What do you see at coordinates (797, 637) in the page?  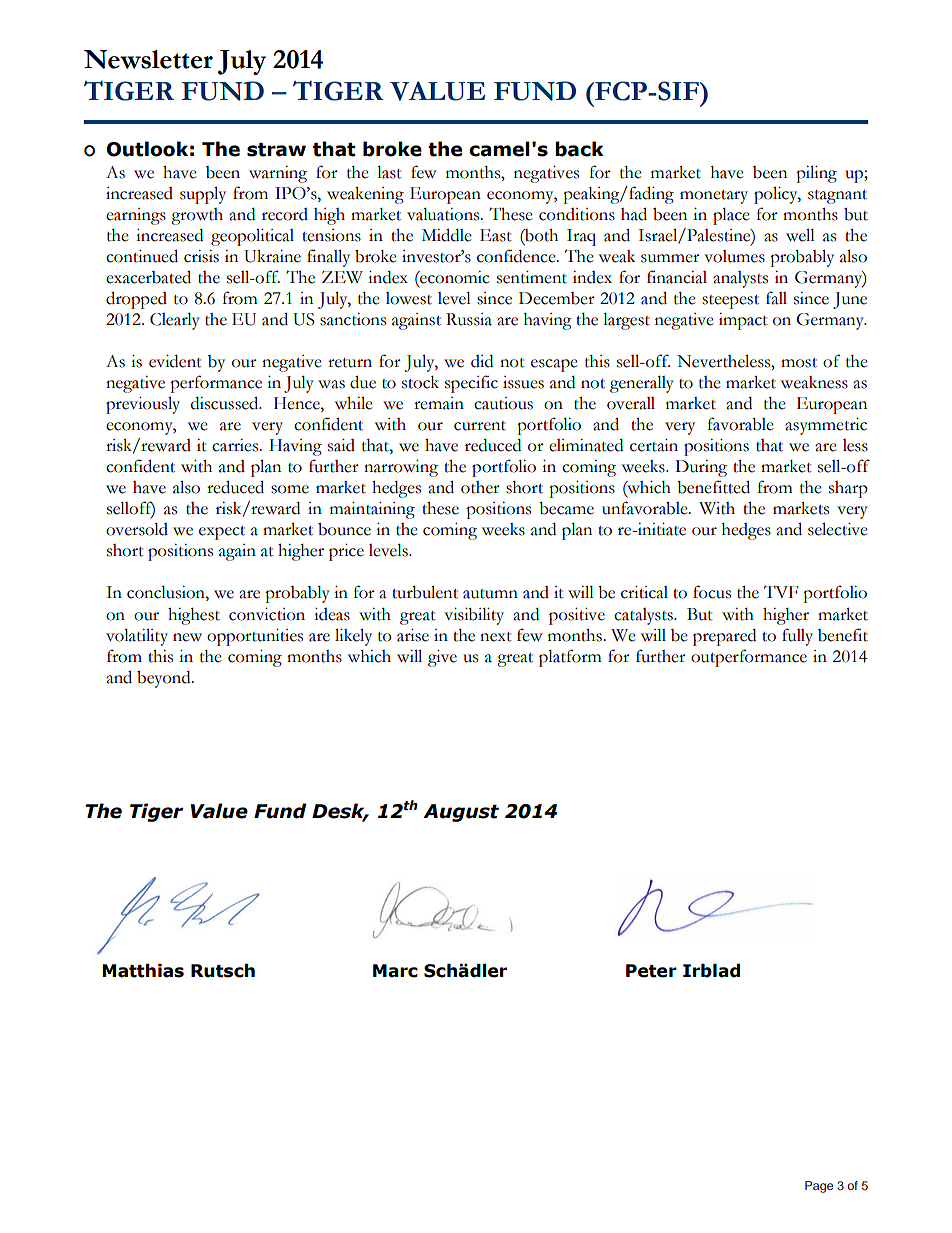 I see `fully` at bounding box center [797, 637].
